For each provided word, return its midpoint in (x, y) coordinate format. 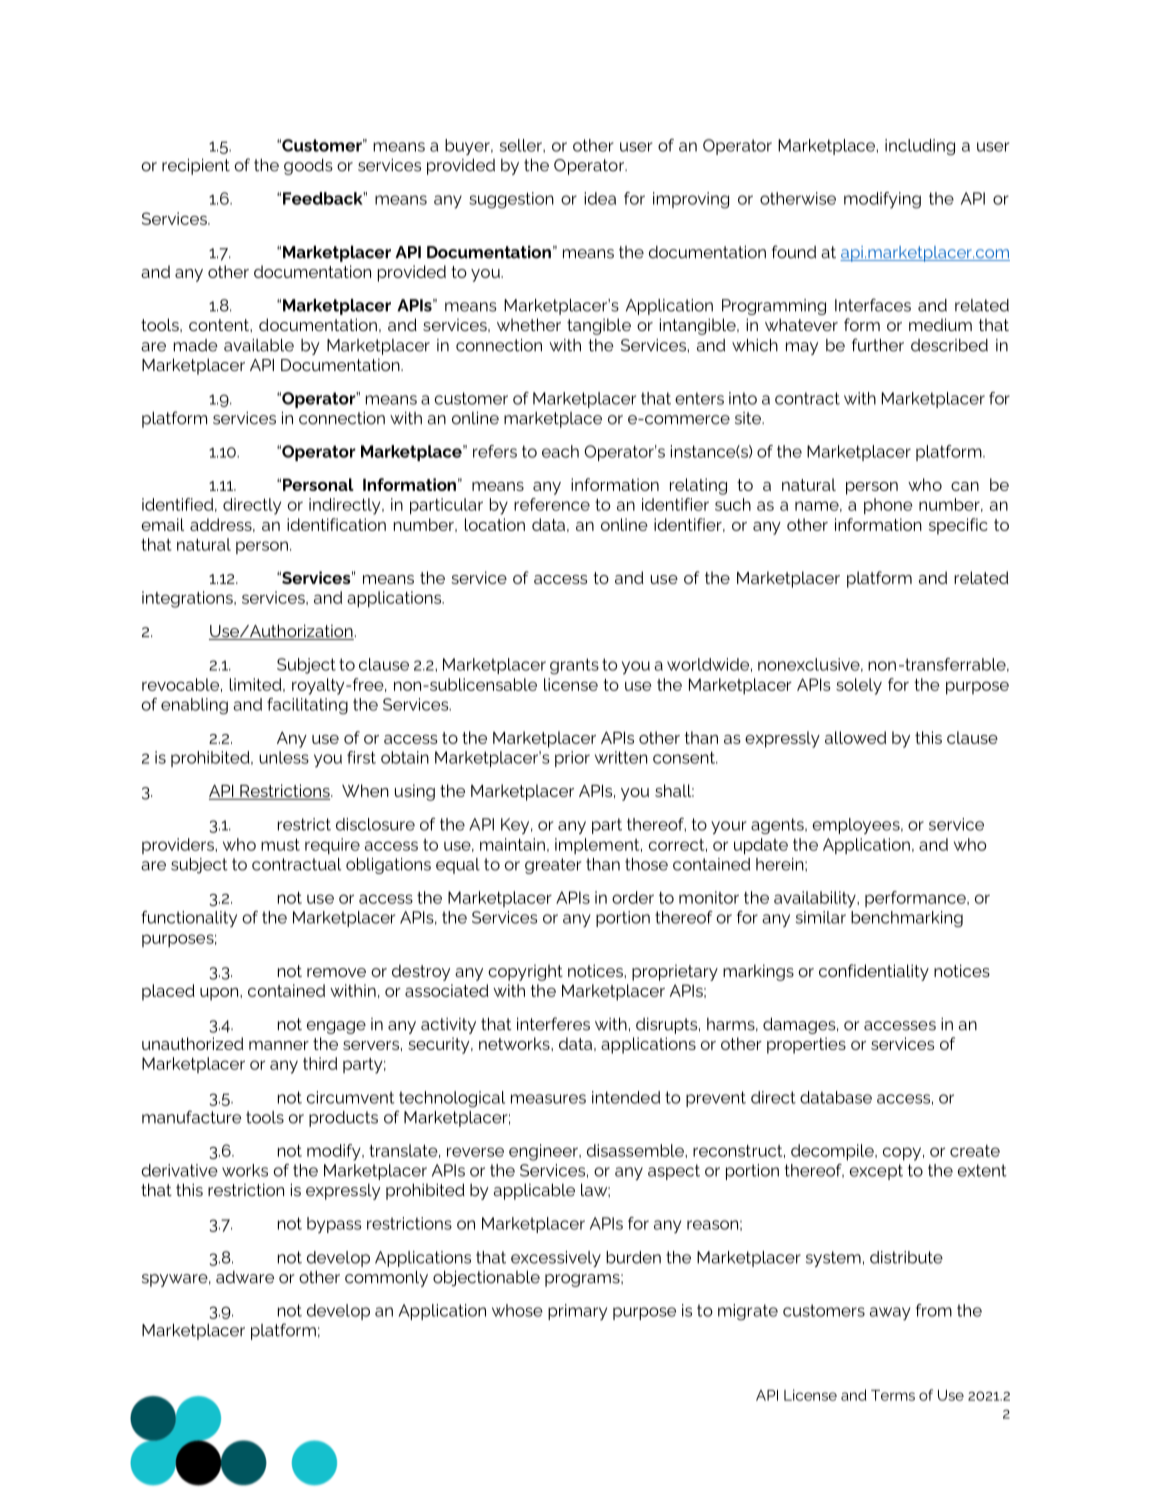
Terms (893, 1395)
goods (308, 166)
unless (284, 757)
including (920, 147)
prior (572, 759)
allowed (855, 737)
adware (245, 1277)
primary (577, 1312)
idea (600, 198)
